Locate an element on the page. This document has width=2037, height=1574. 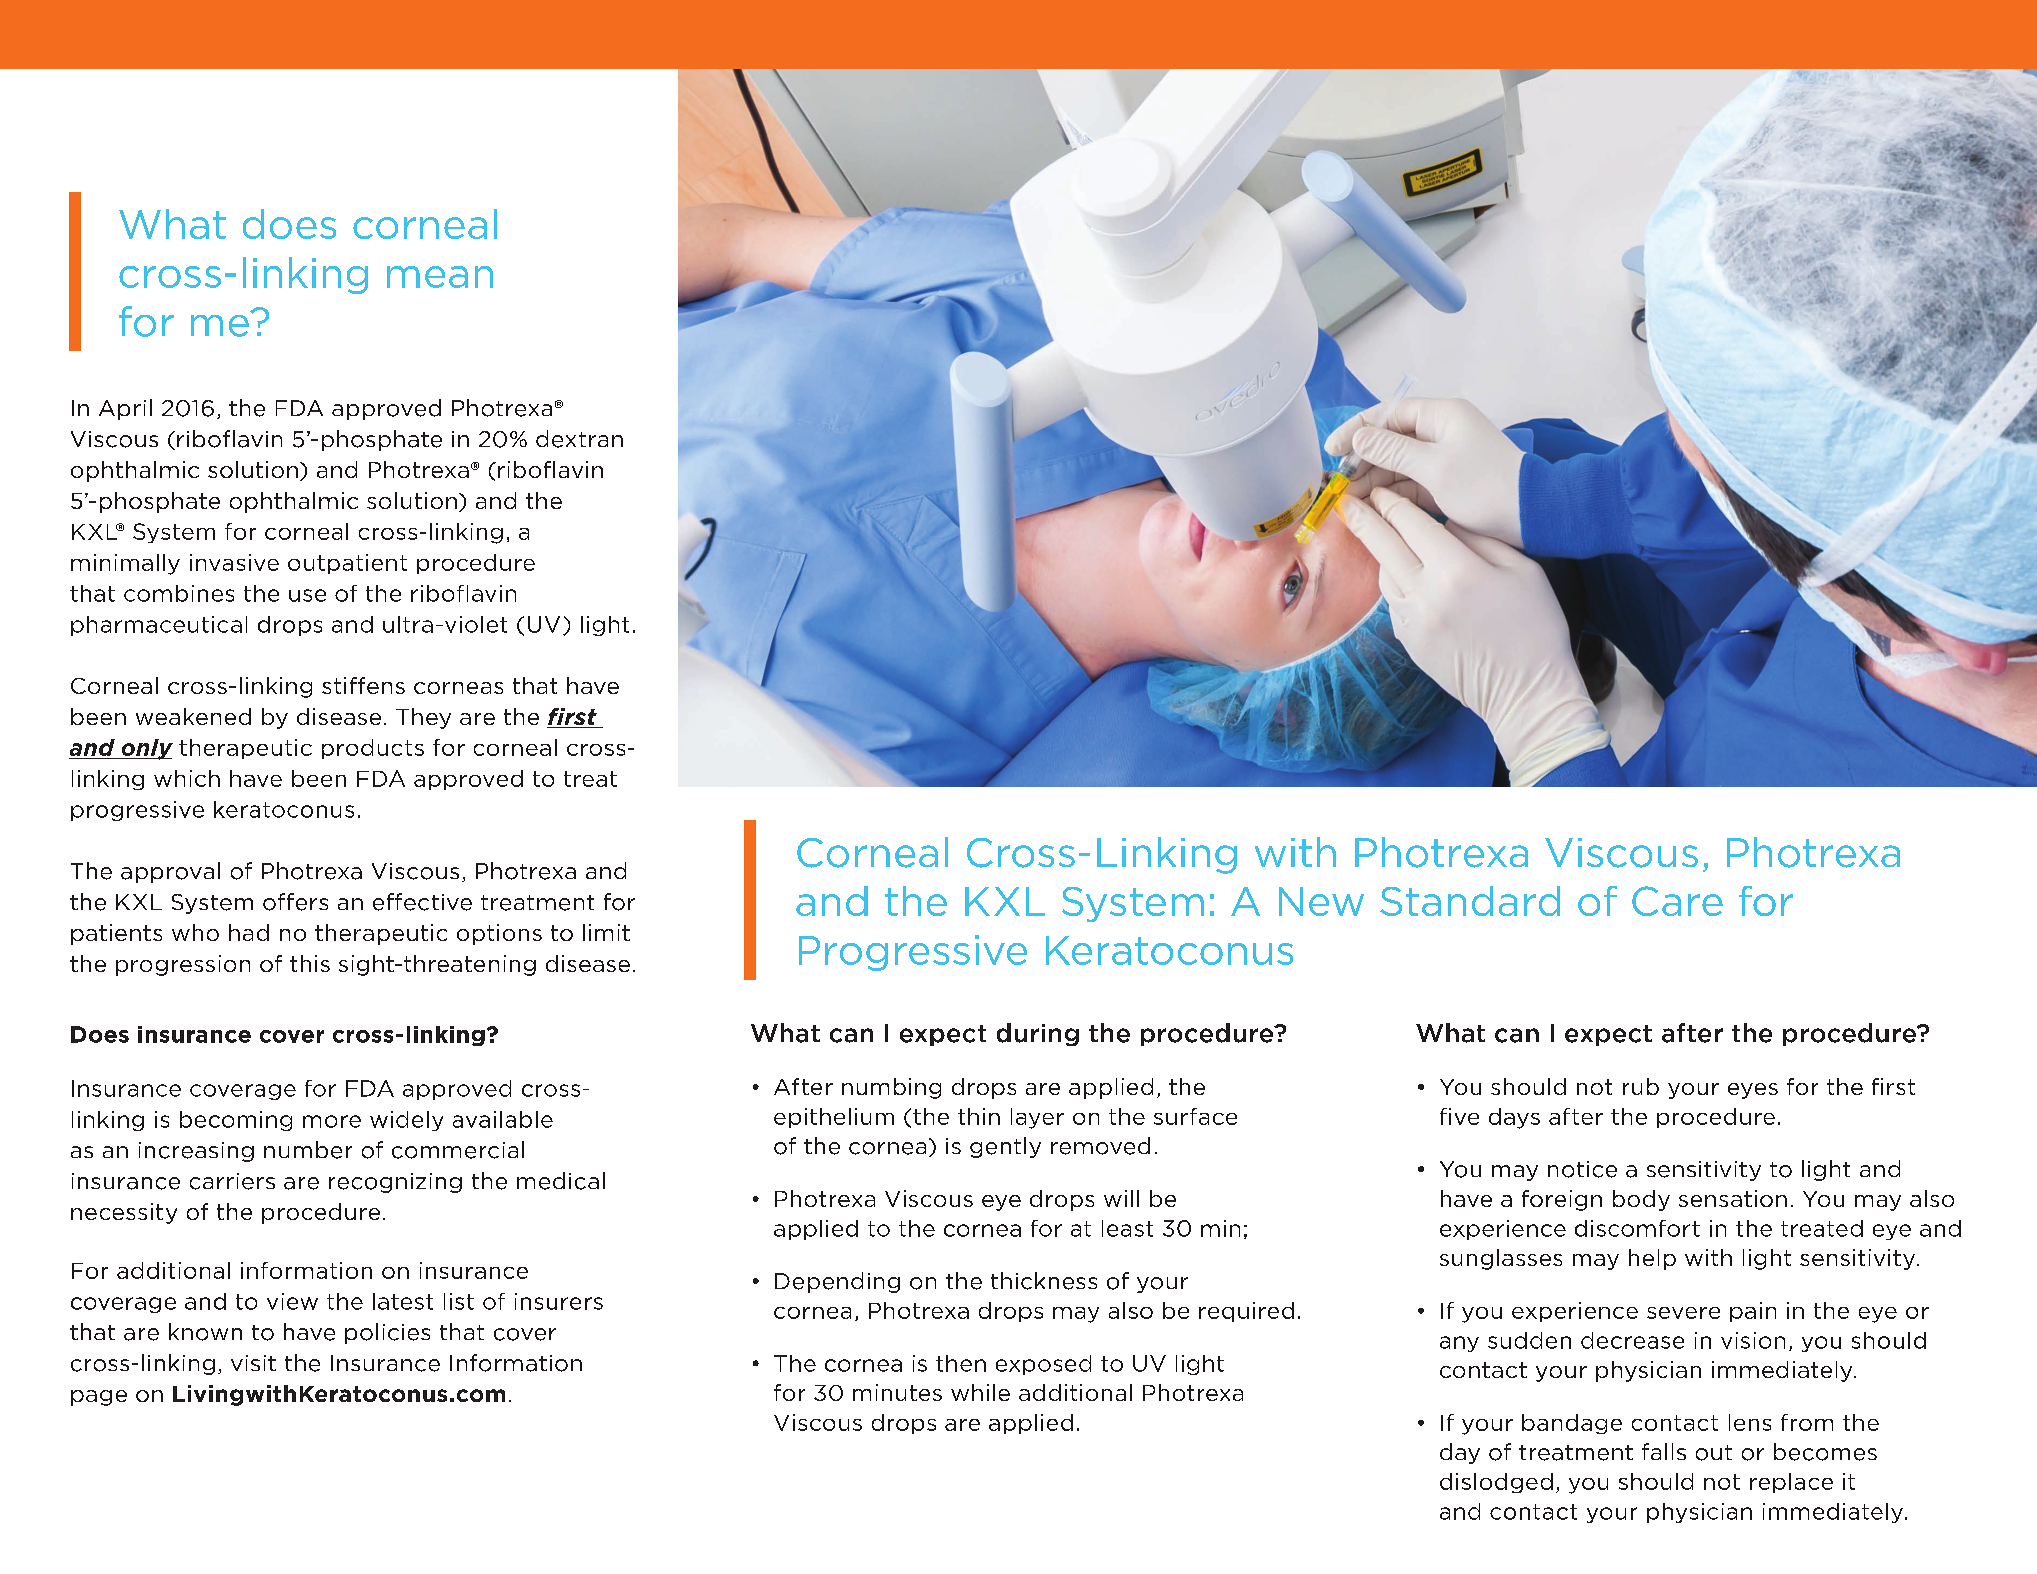
Care is located at coordinates (1677, 901).
